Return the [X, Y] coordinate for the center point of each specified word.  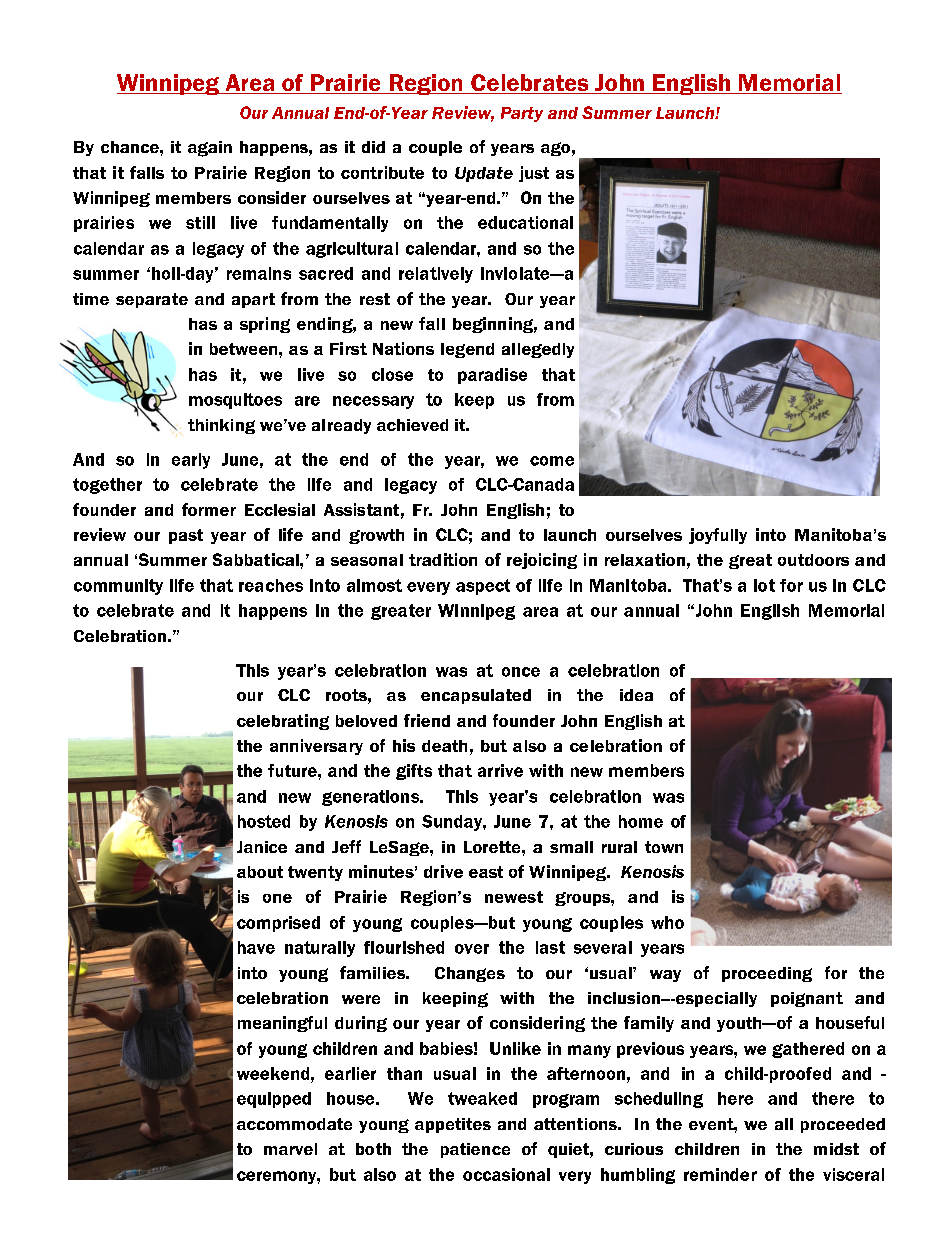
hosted [264, 821]
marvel [290, 1149]
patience [475, 1150]
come [552, 461]
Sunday [453, 823]
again [210, 149]
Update [484, 174]
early [191, 461]
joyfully [718, 536]
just [534, 174]
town [664, 847]
